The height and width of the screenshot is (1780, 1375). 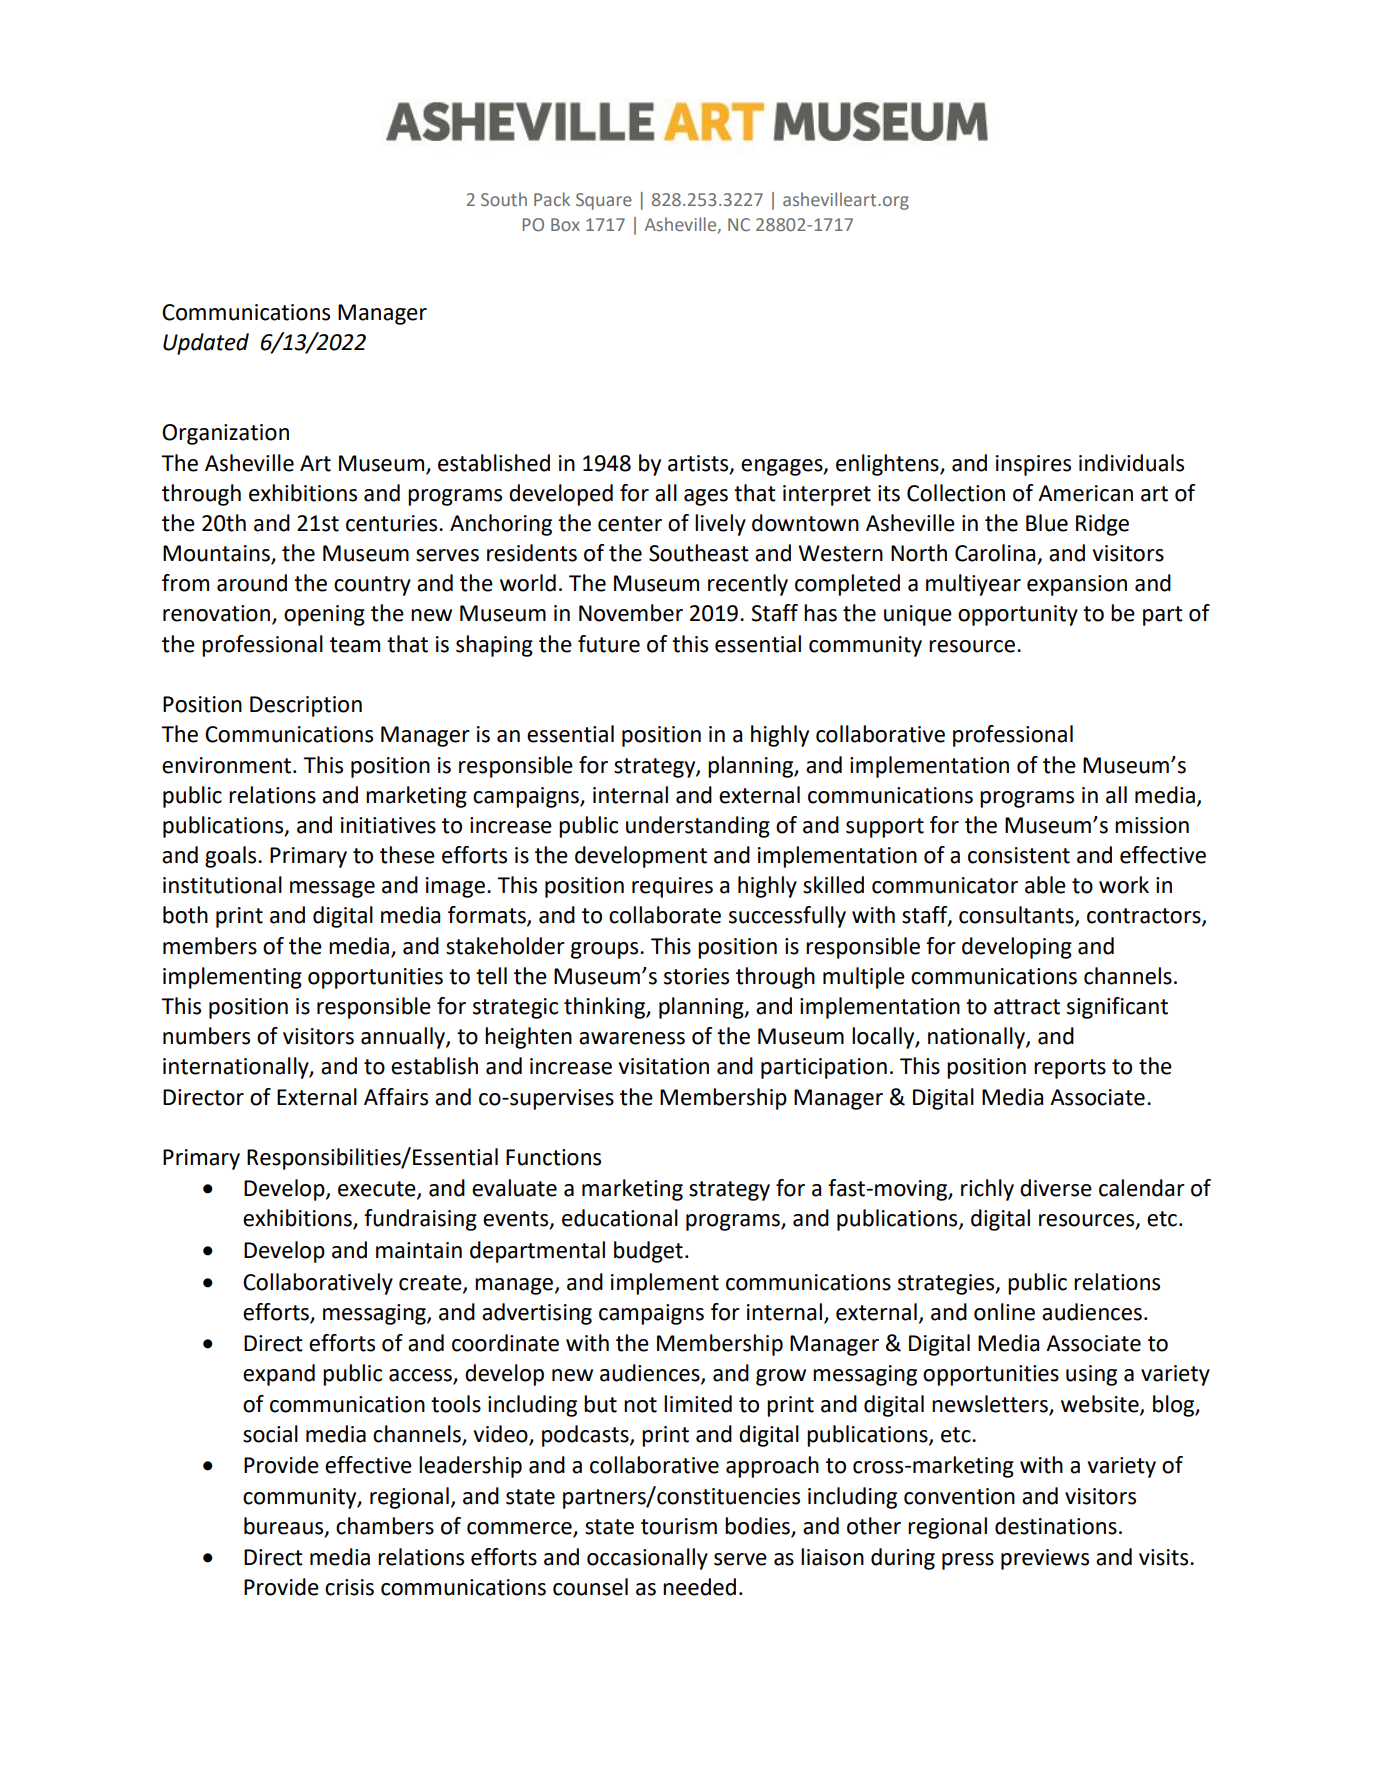 I want to click on visitation, so click(x=664, y=1066).
